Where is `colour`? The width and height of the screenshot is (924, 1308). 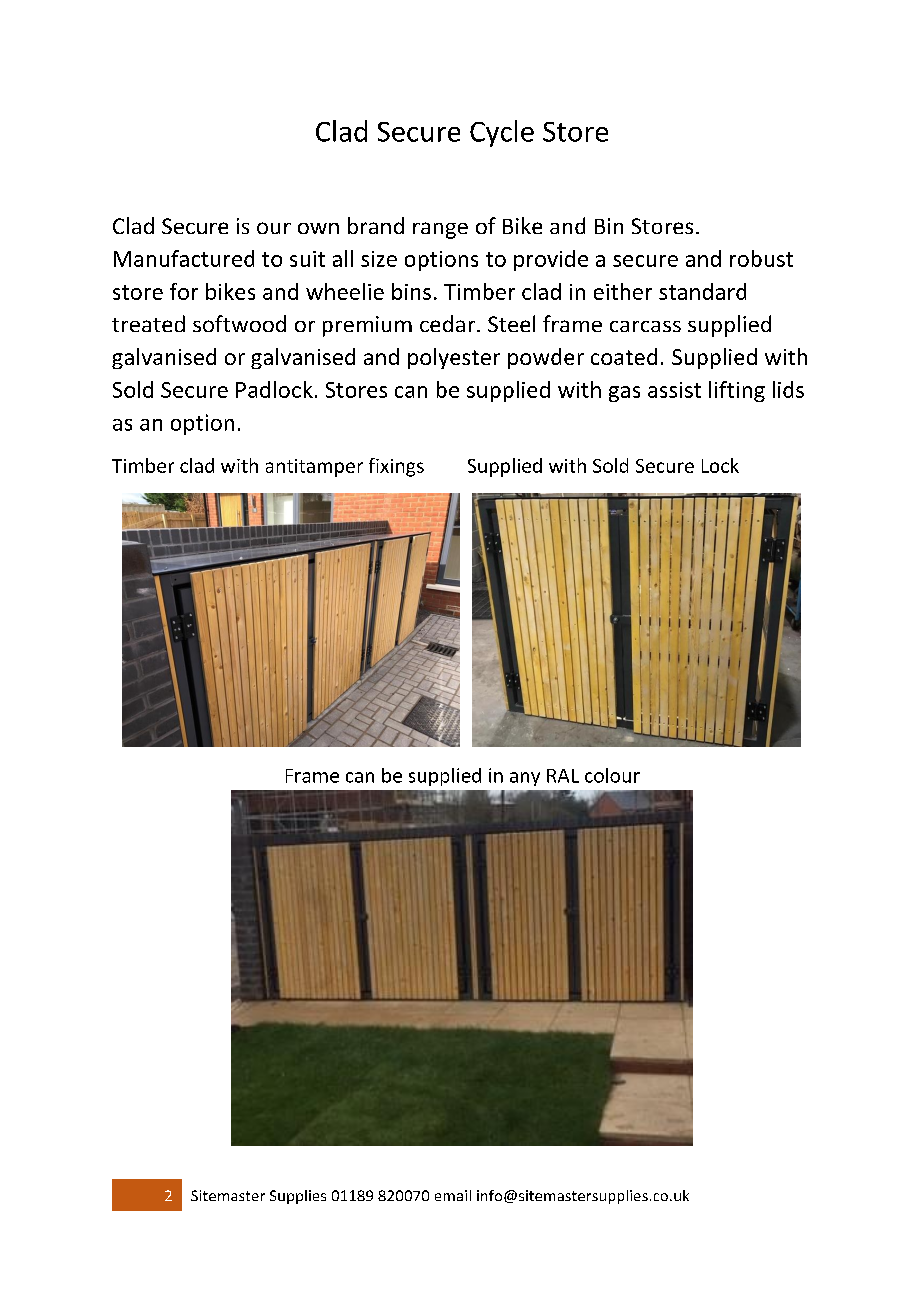
colour is located at coordinates (612, 775).
